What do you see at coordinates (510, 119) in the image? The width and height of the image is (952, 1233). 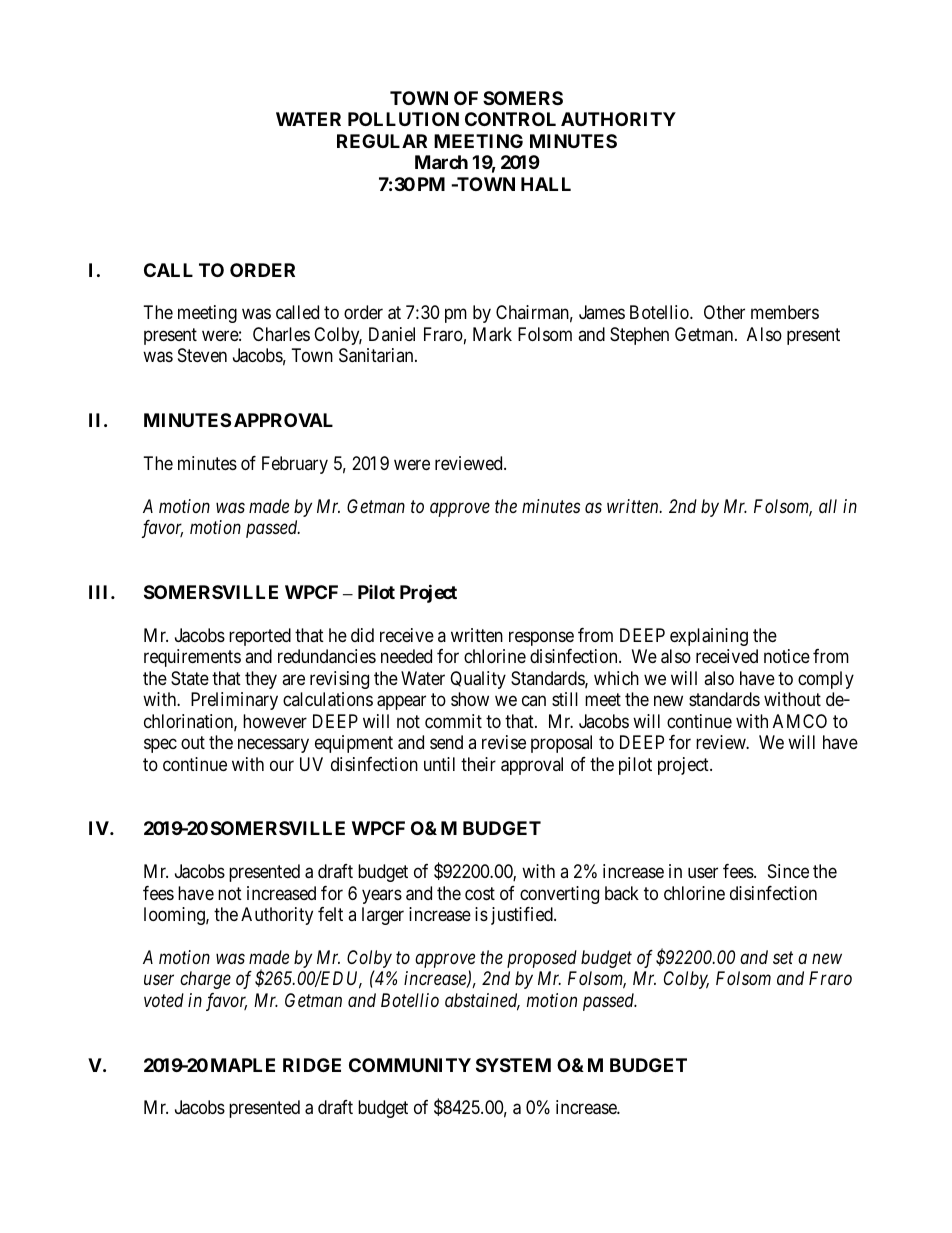 I see `CONTROL` at bounding box center [510, 119].
